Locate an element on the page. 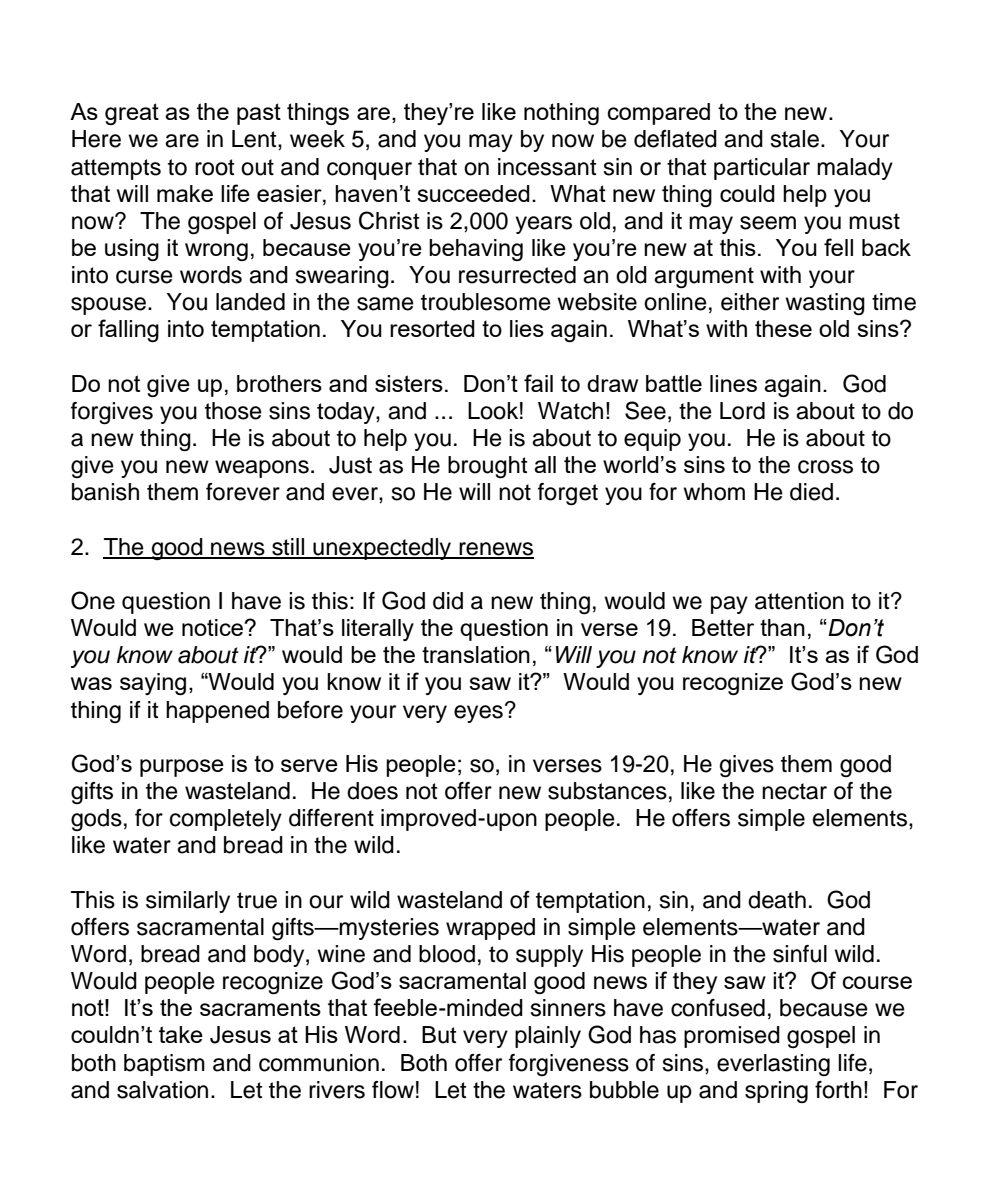 This page has height=1204, width=991. did is located at coordinates (448, 601).
